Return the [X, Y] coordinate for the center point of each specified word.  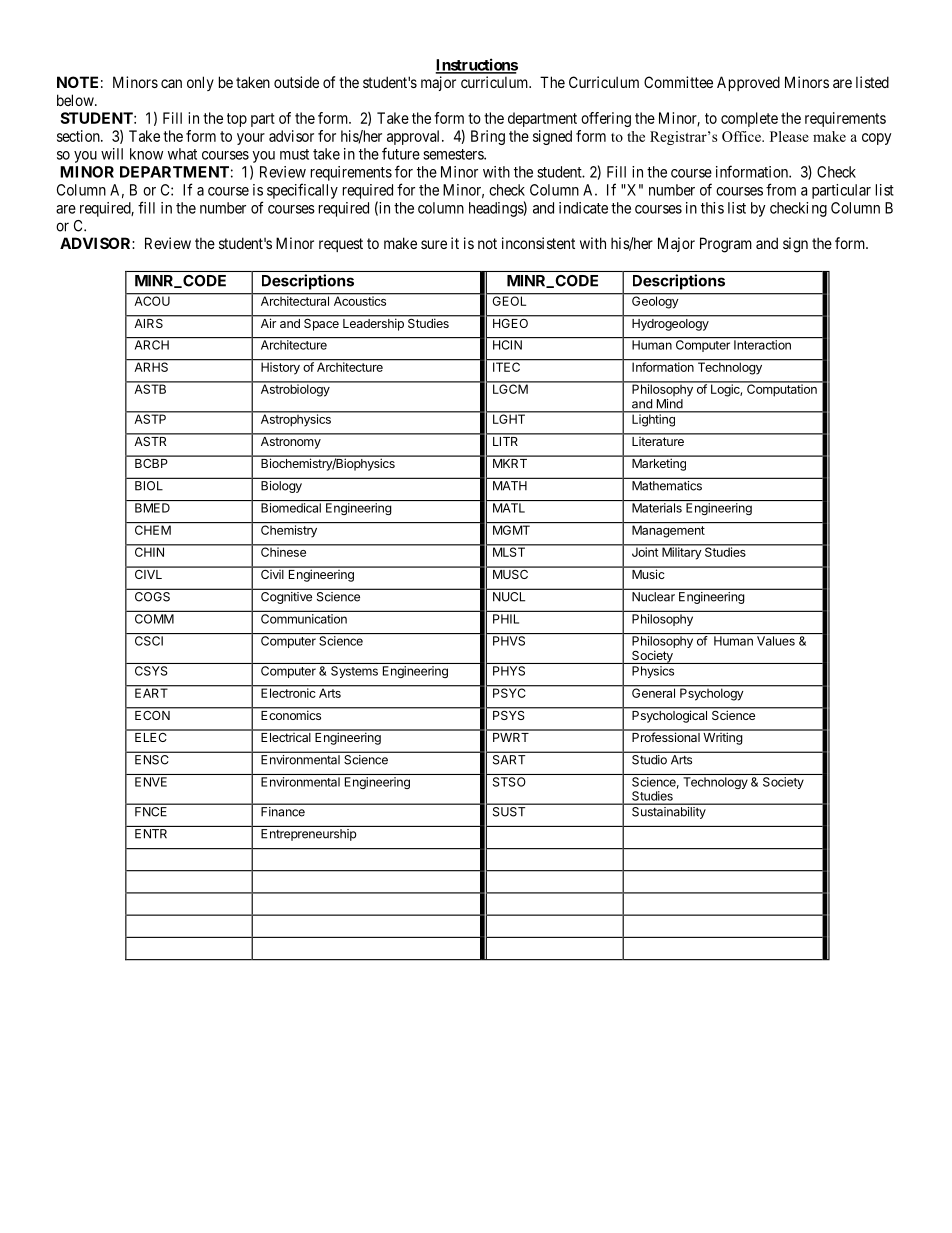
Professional [666, 736]
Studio [649, 760]
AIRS [148, 322]
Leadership [373, 323]
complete [749, 119]
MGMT [511, 530]
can [171, 83]
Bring [488, 137]
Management [668, 531]
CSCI [149, 641]
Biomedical [291, 508]
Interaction [762, 345]
